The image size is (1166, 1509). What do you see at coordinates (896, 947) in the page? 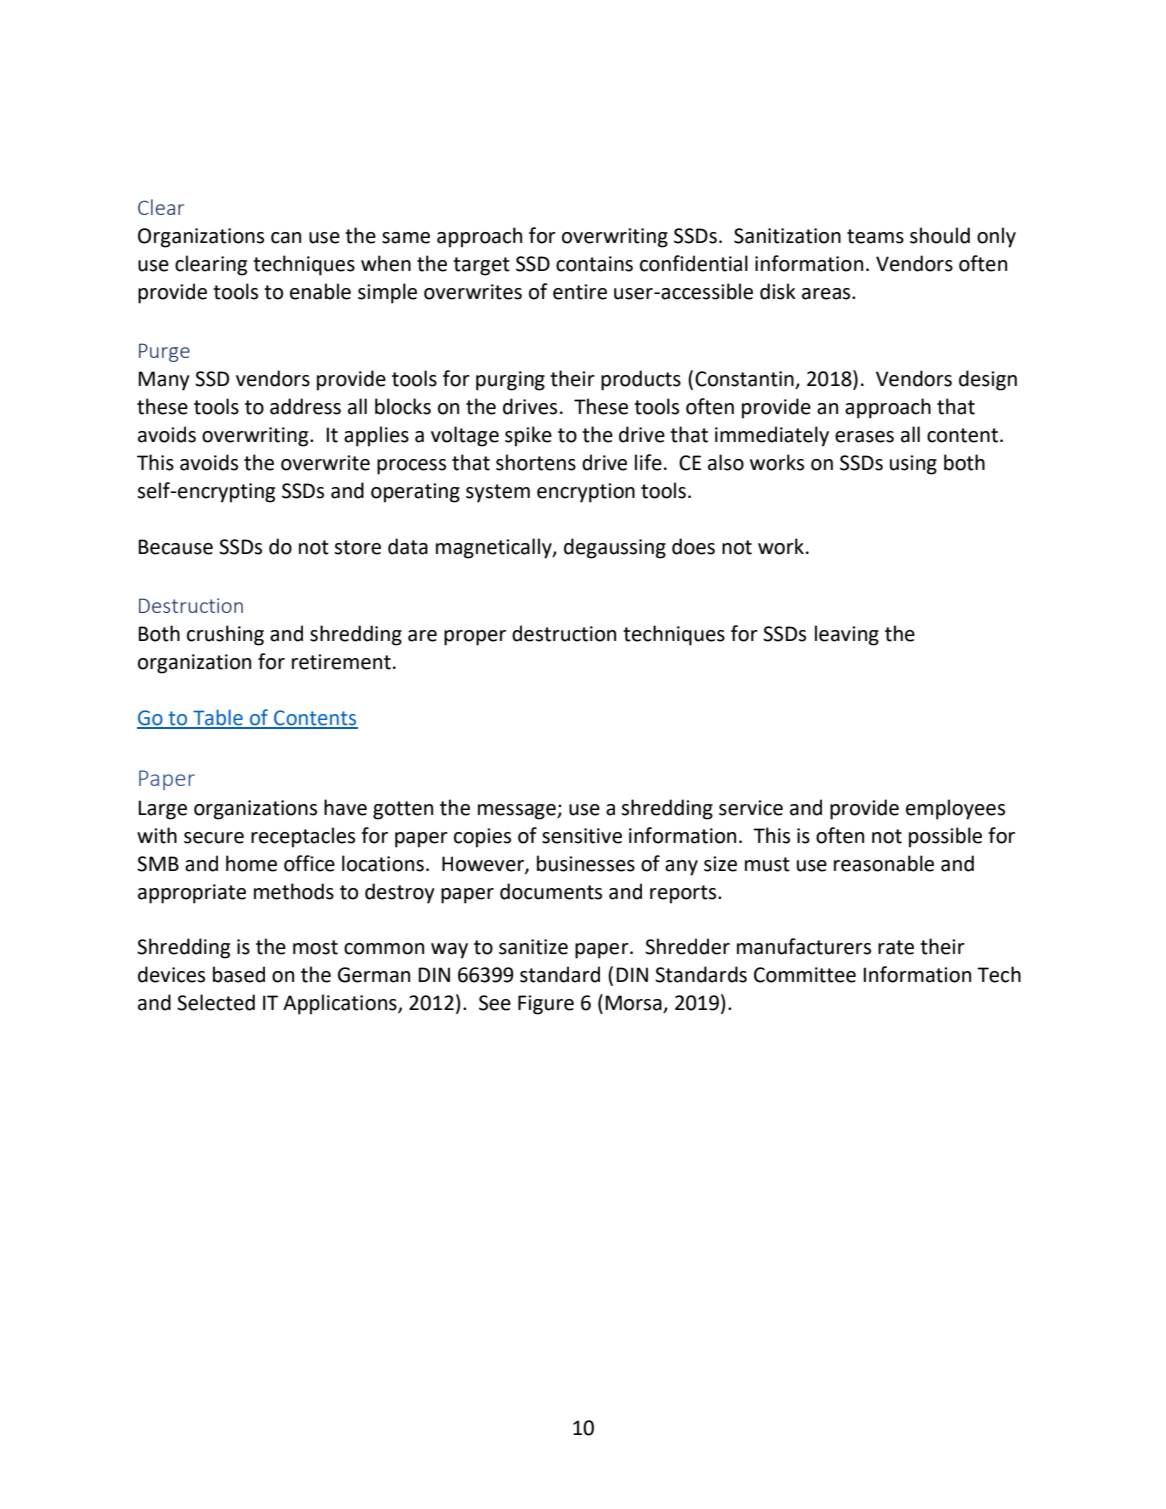
I see `rate` at bounding box center [896, 947].
